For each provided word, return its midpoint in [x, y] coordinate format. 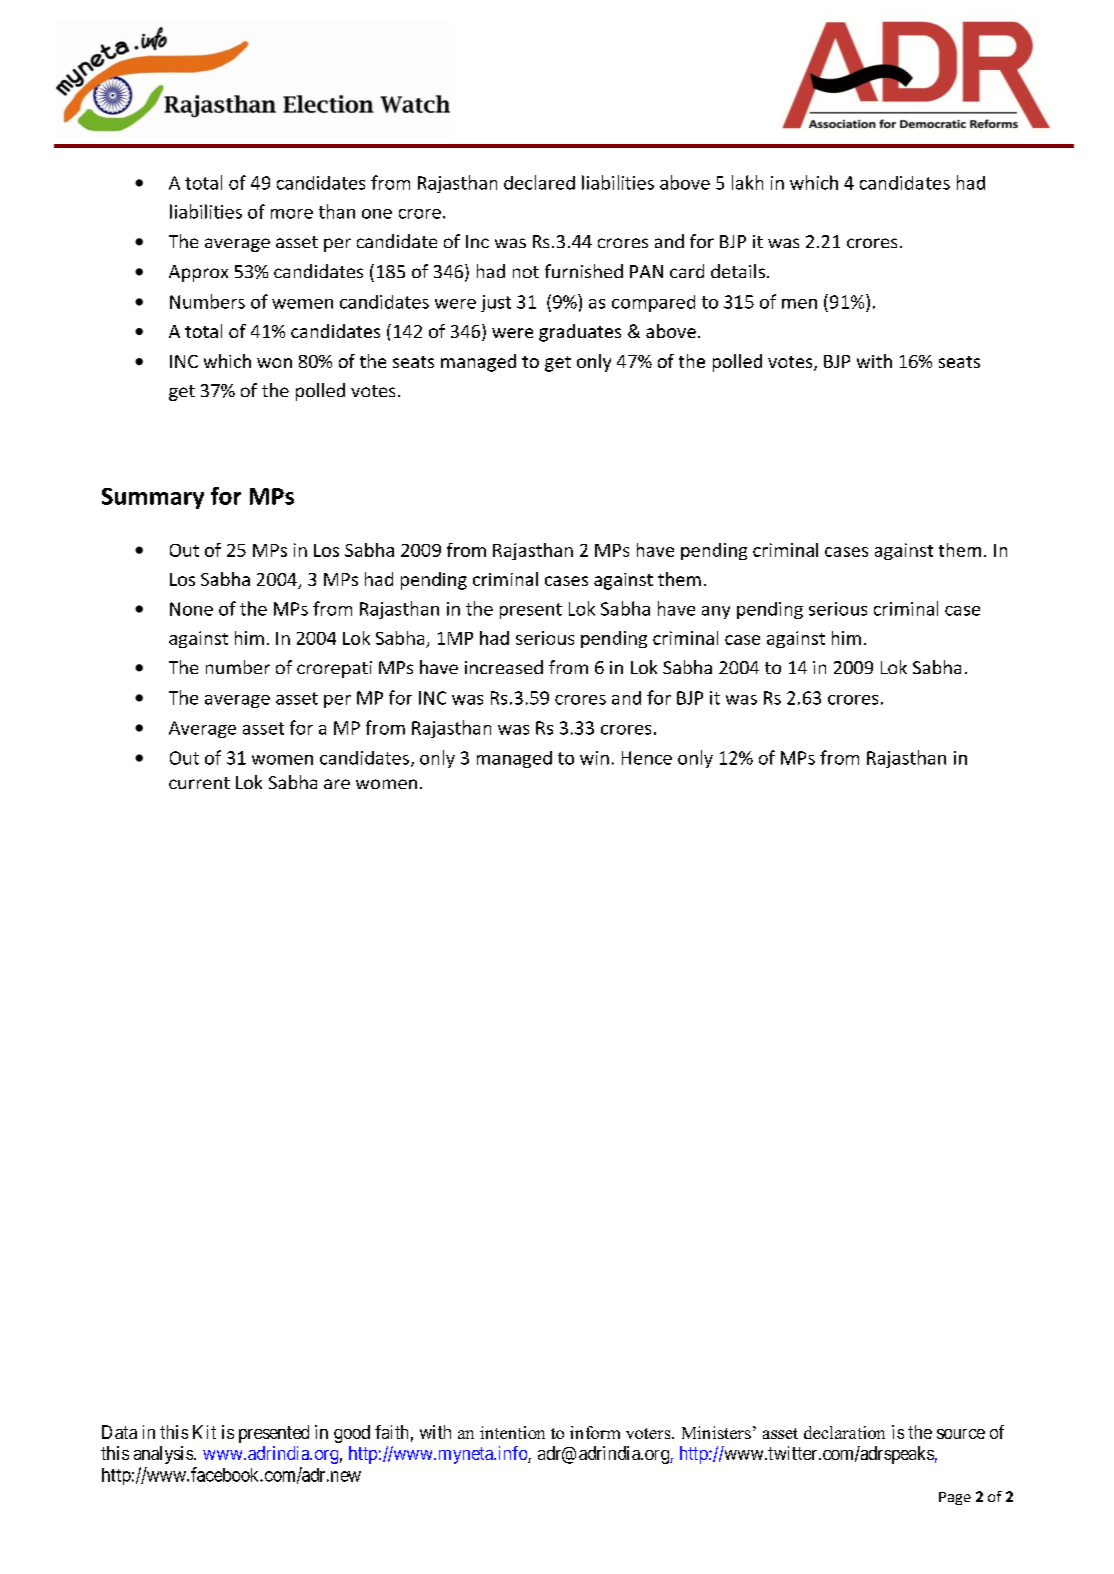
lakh [747, 182]
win [594, 758]
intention [512, 1432]
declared [539, 182]
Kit [204, 1432]
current [199, 783]
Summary [153, 498]
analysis [163, 1455]
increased [504, 667]
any [716, 612]
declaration [844, 1432]
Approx [198, 273]
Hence [647, 758]
